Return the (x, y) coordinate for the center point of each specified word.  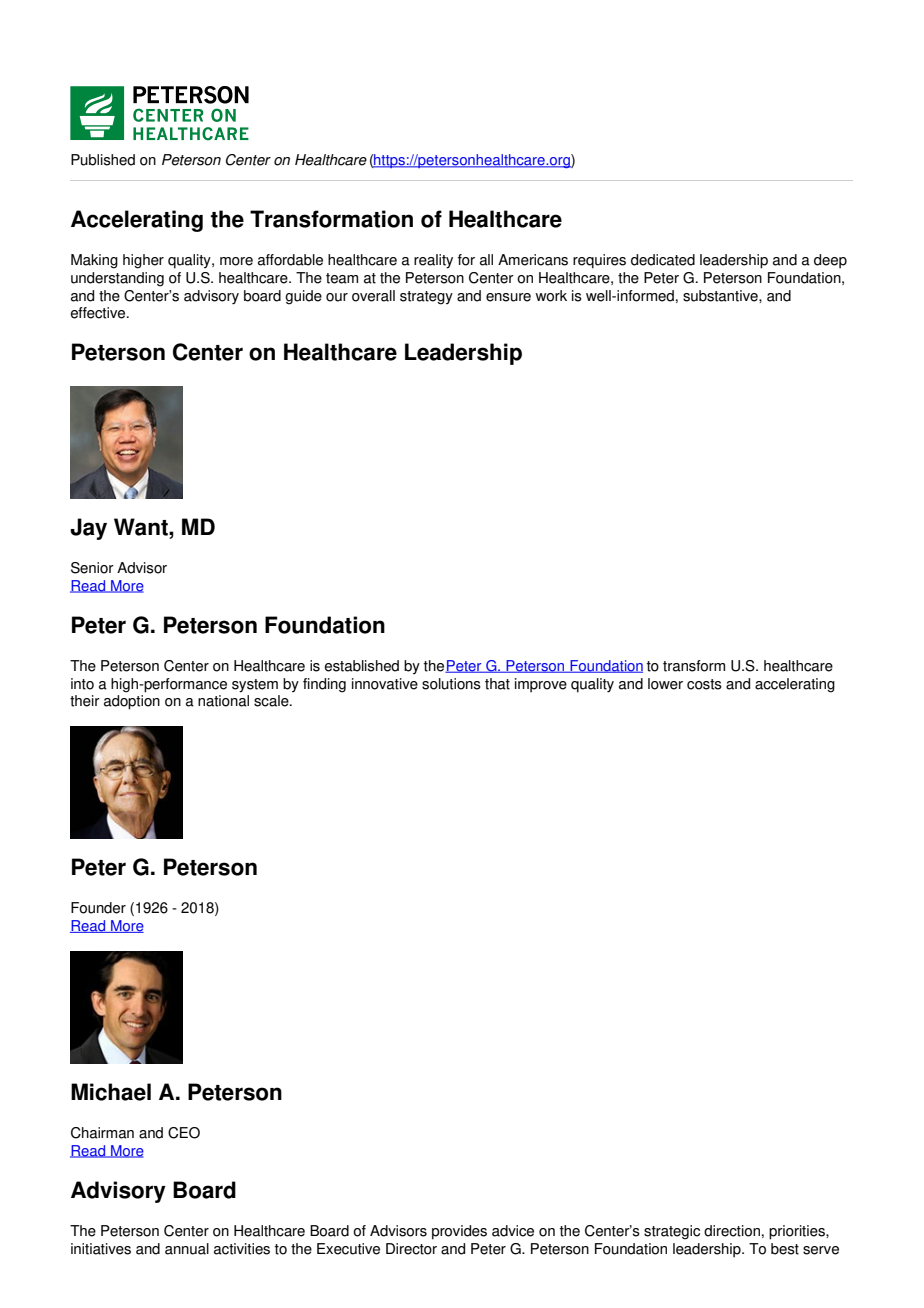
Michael (111, 1092)
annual (187, 1249)
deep (830, 261)
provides (459, 1232)
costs (704, 684)
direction (732, 1231)
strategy (426, 298)
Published (103, 160)
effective (99, 313)
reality (433, 261)
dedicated (663, 260)
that (497, 684)
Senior (92, 568)
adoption (132, 702)
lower (665, 684)
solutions (451, 684)
